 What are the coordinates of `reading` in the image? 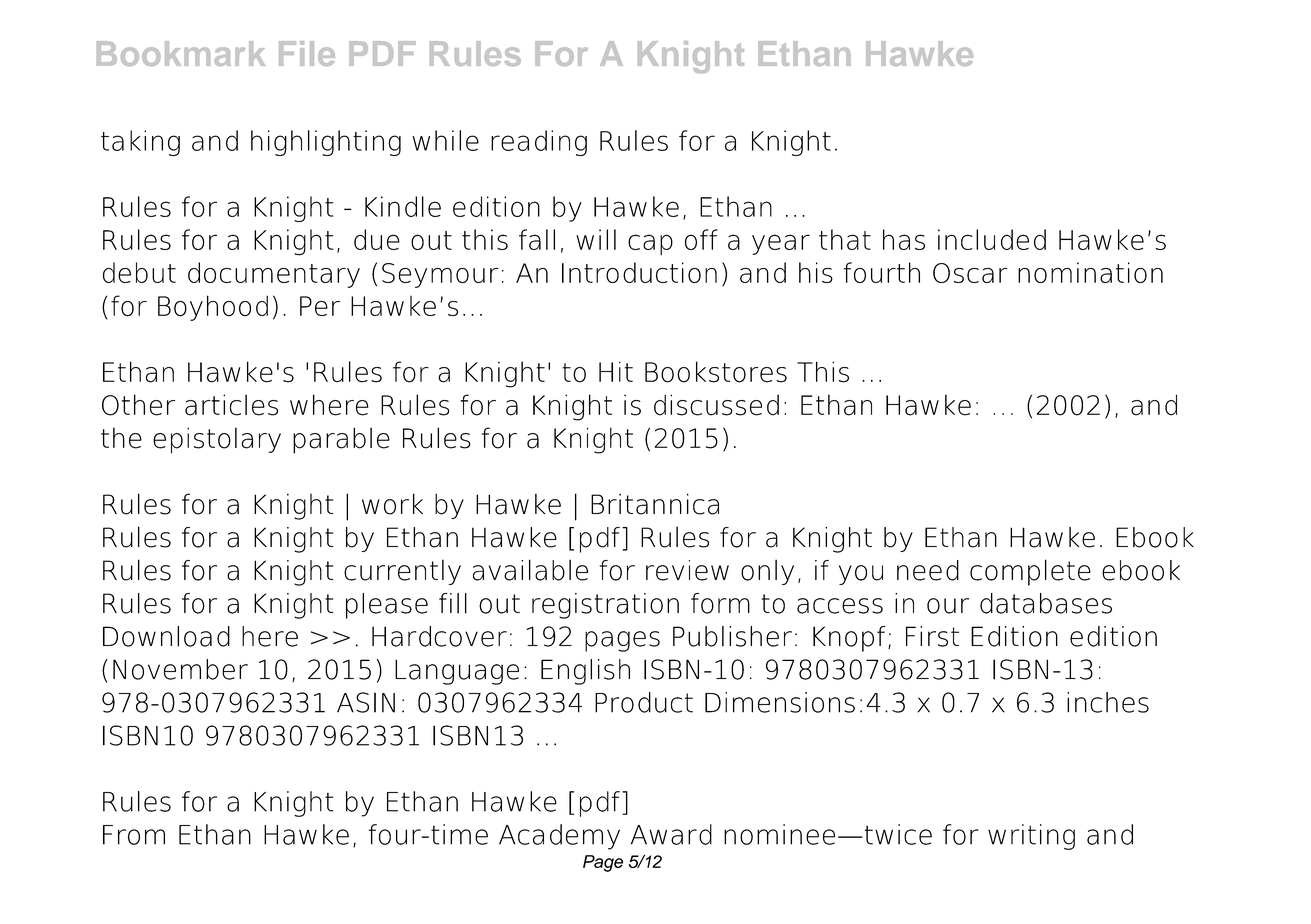 It's located at (539, 143).
